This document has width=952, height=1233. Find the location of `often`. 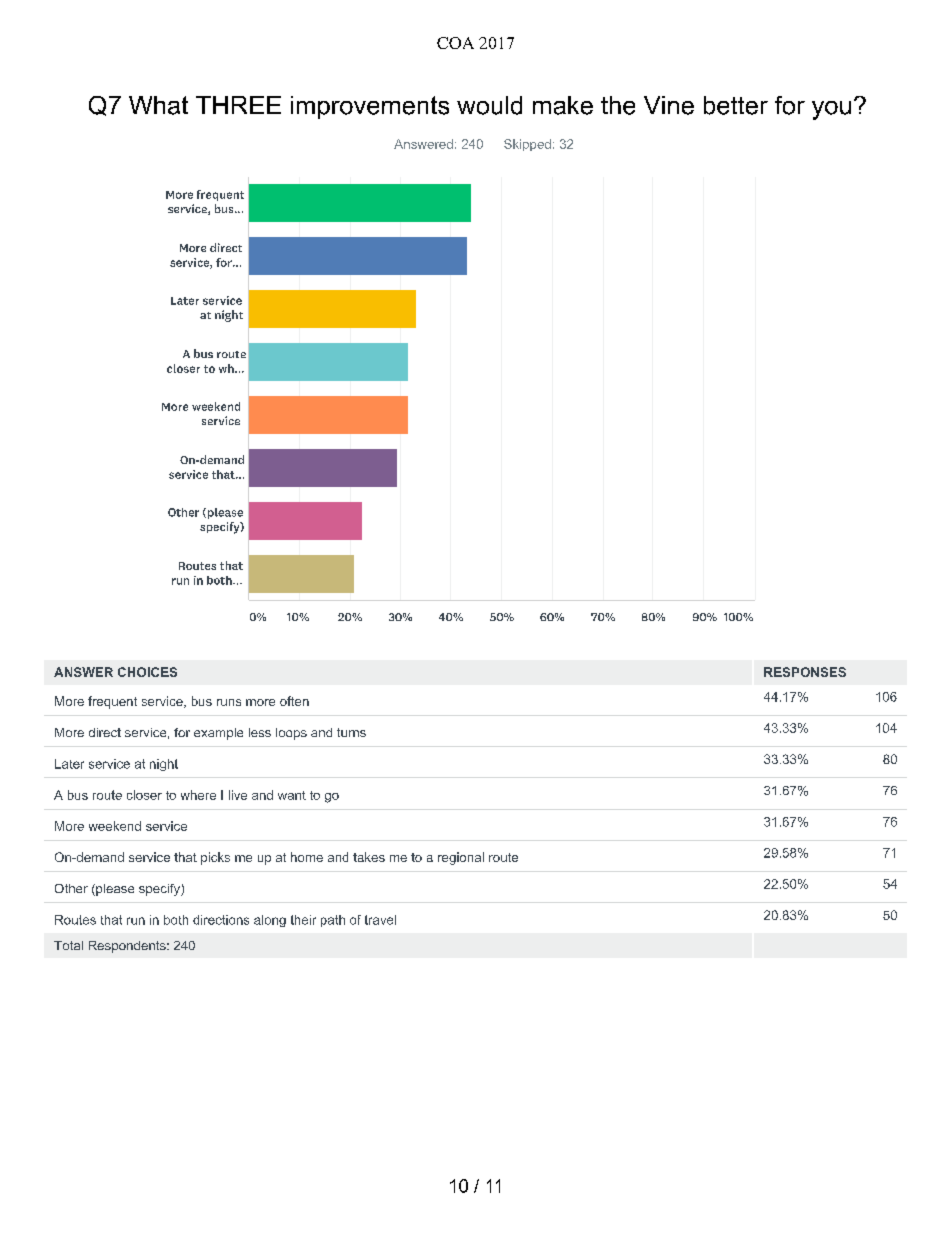

often is located at coordinates (294, 701).
